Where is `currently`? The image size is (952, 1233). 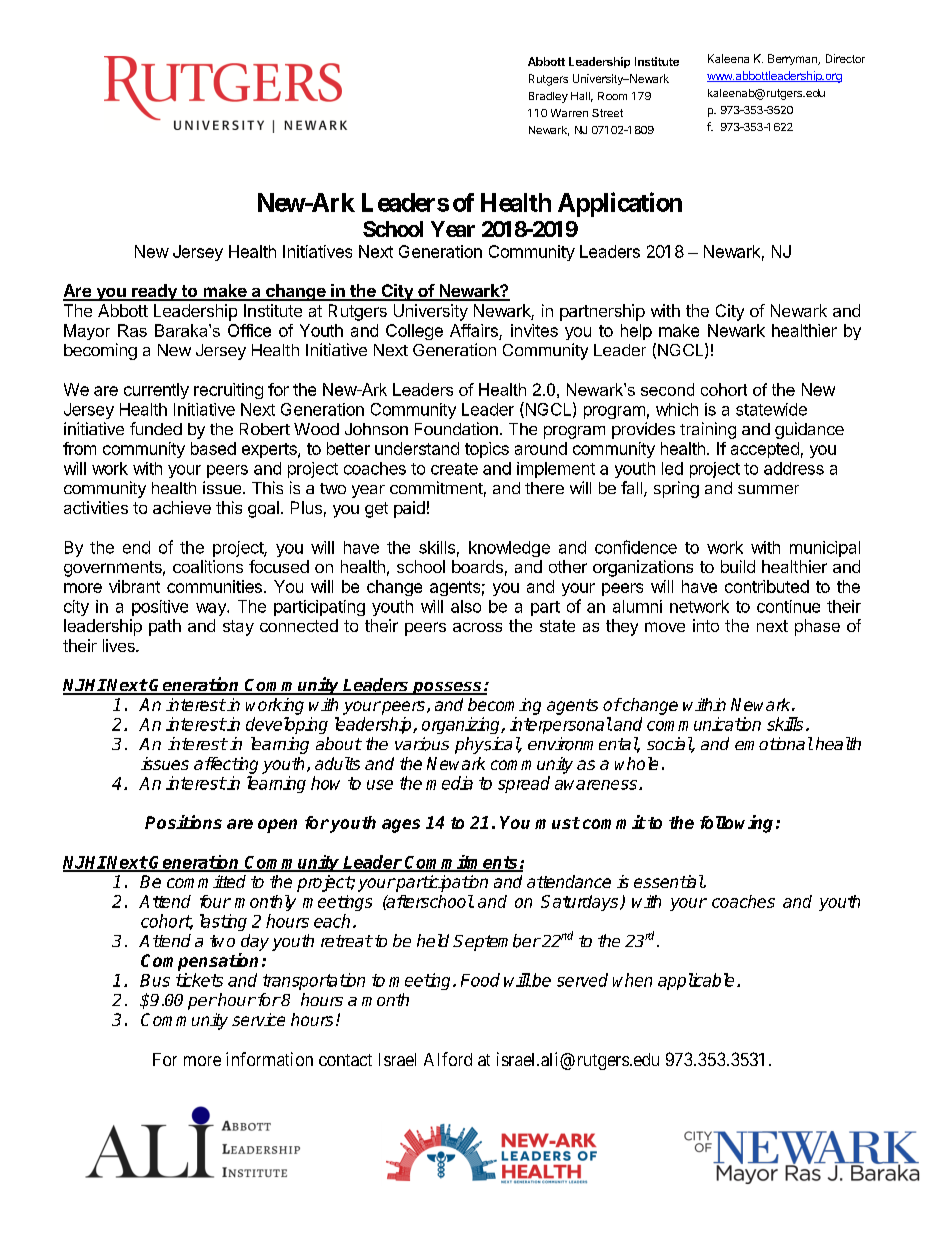 currently is located at coordinates (156, 391).
